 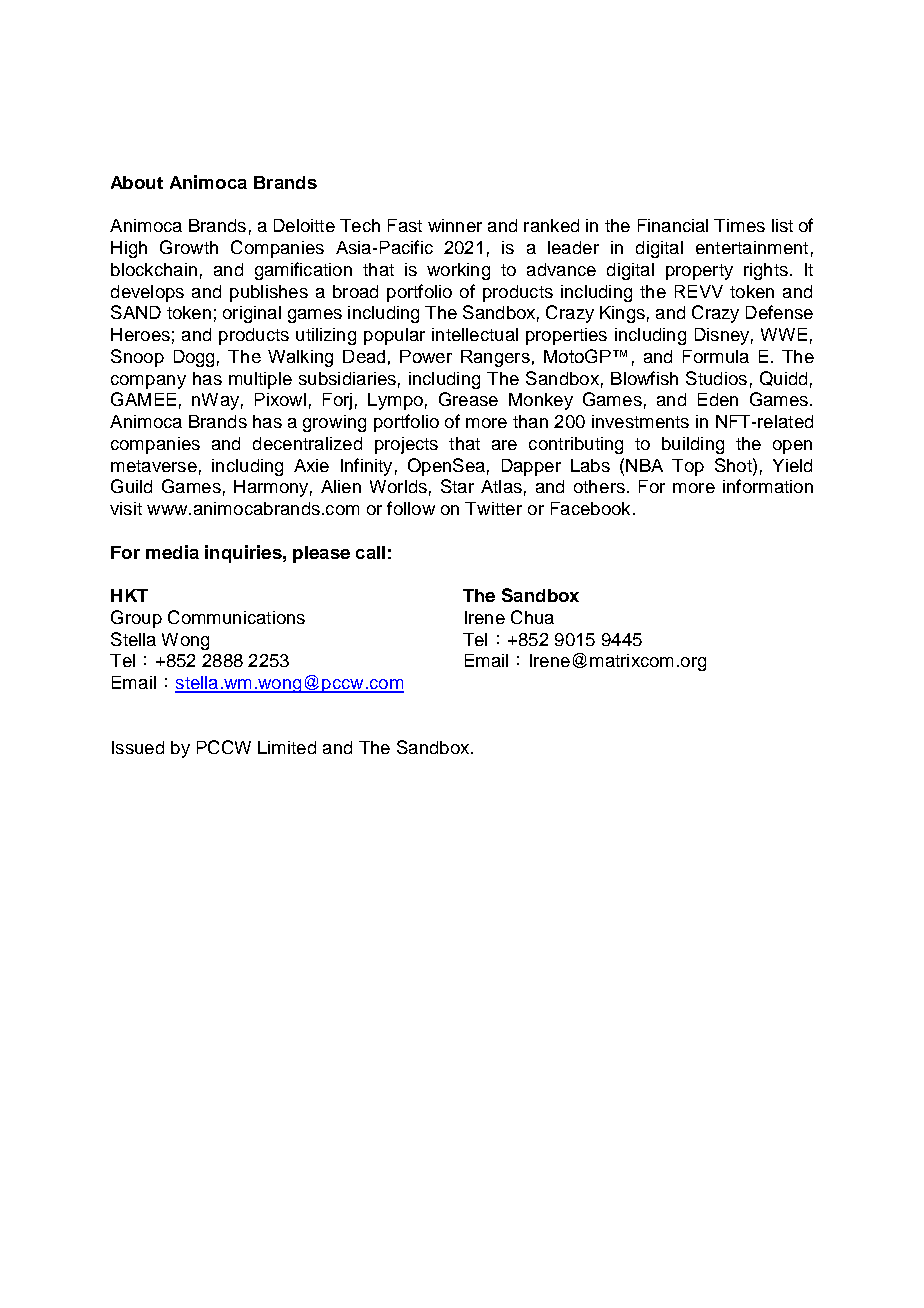 I want to click on Issued, so click(x=138, y=747).
